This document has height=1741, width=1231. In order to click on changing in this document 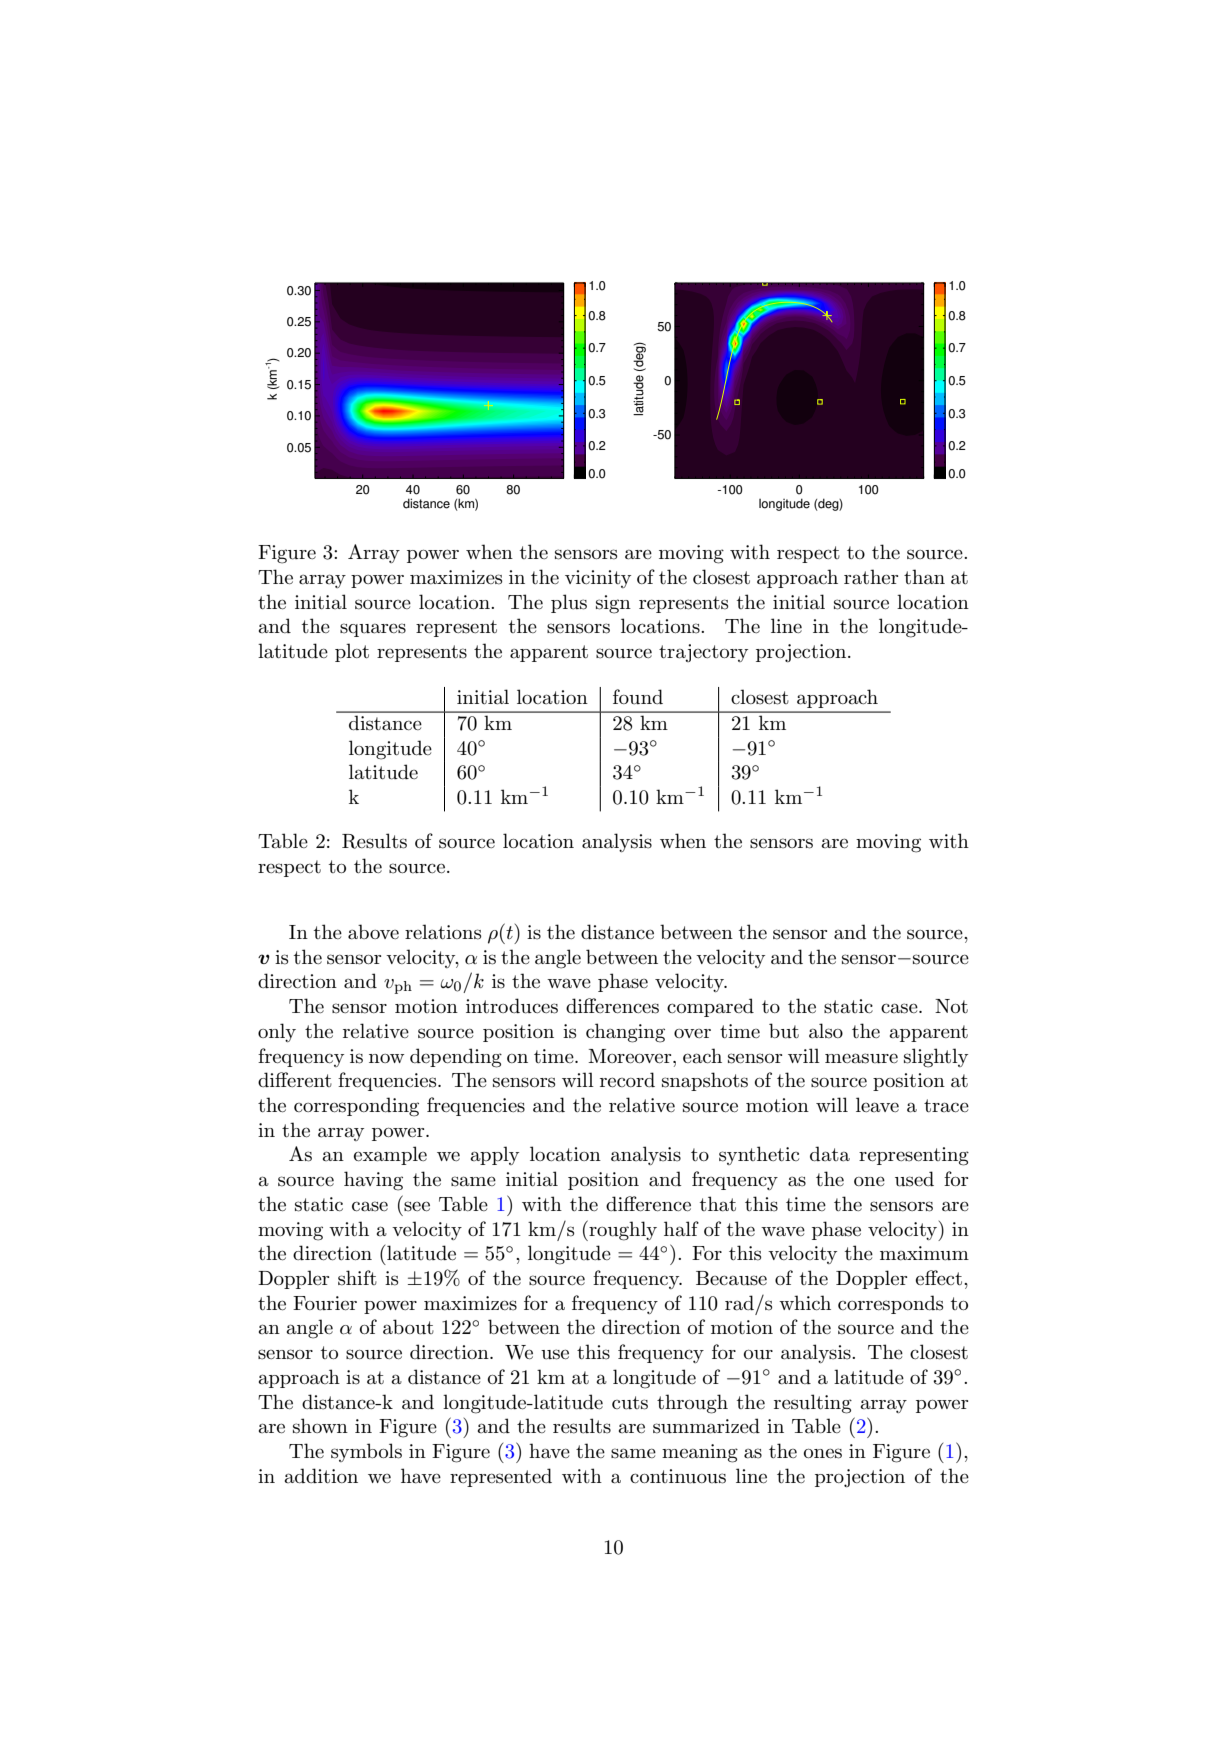, I will do `click(625, 1033)`.
